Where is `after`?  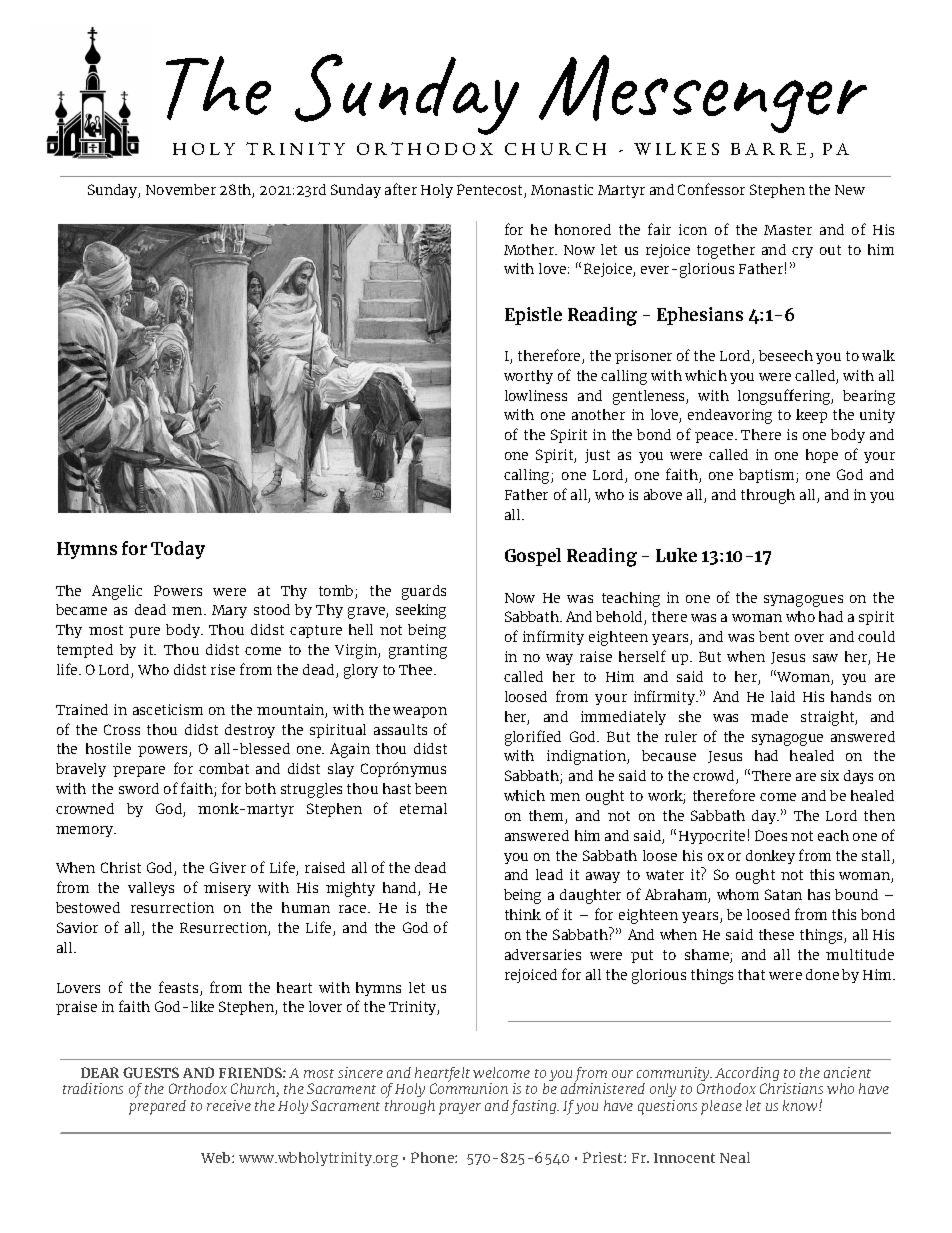 after is located at coordinates (401, 189).
